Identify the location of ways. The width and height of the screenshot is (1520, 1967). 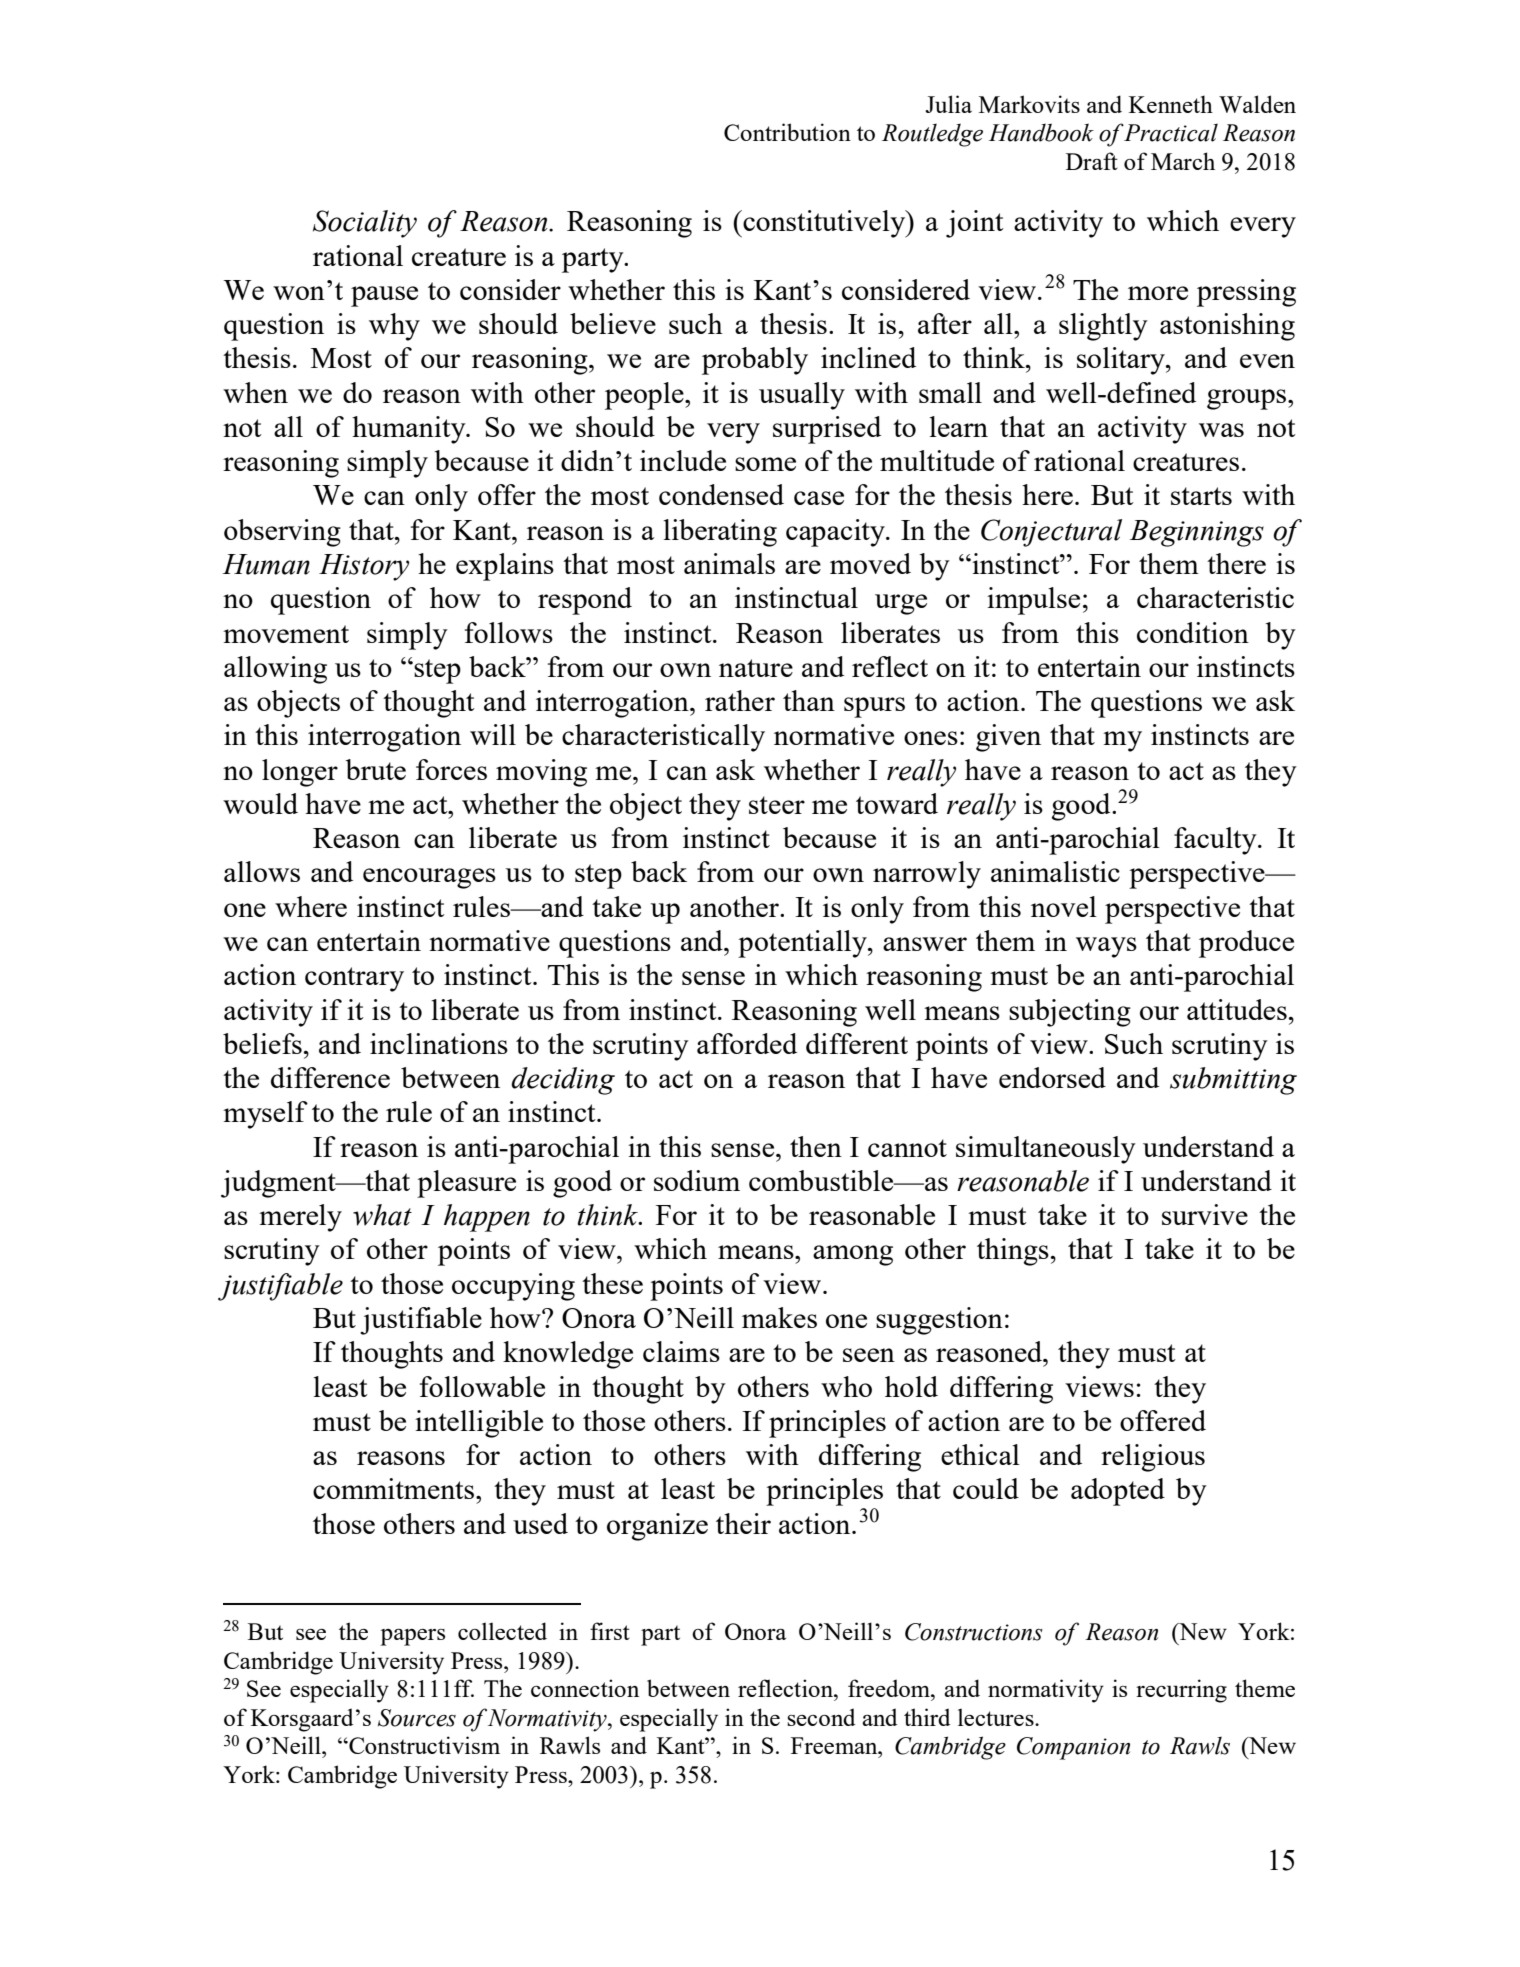
(1106, 947).
